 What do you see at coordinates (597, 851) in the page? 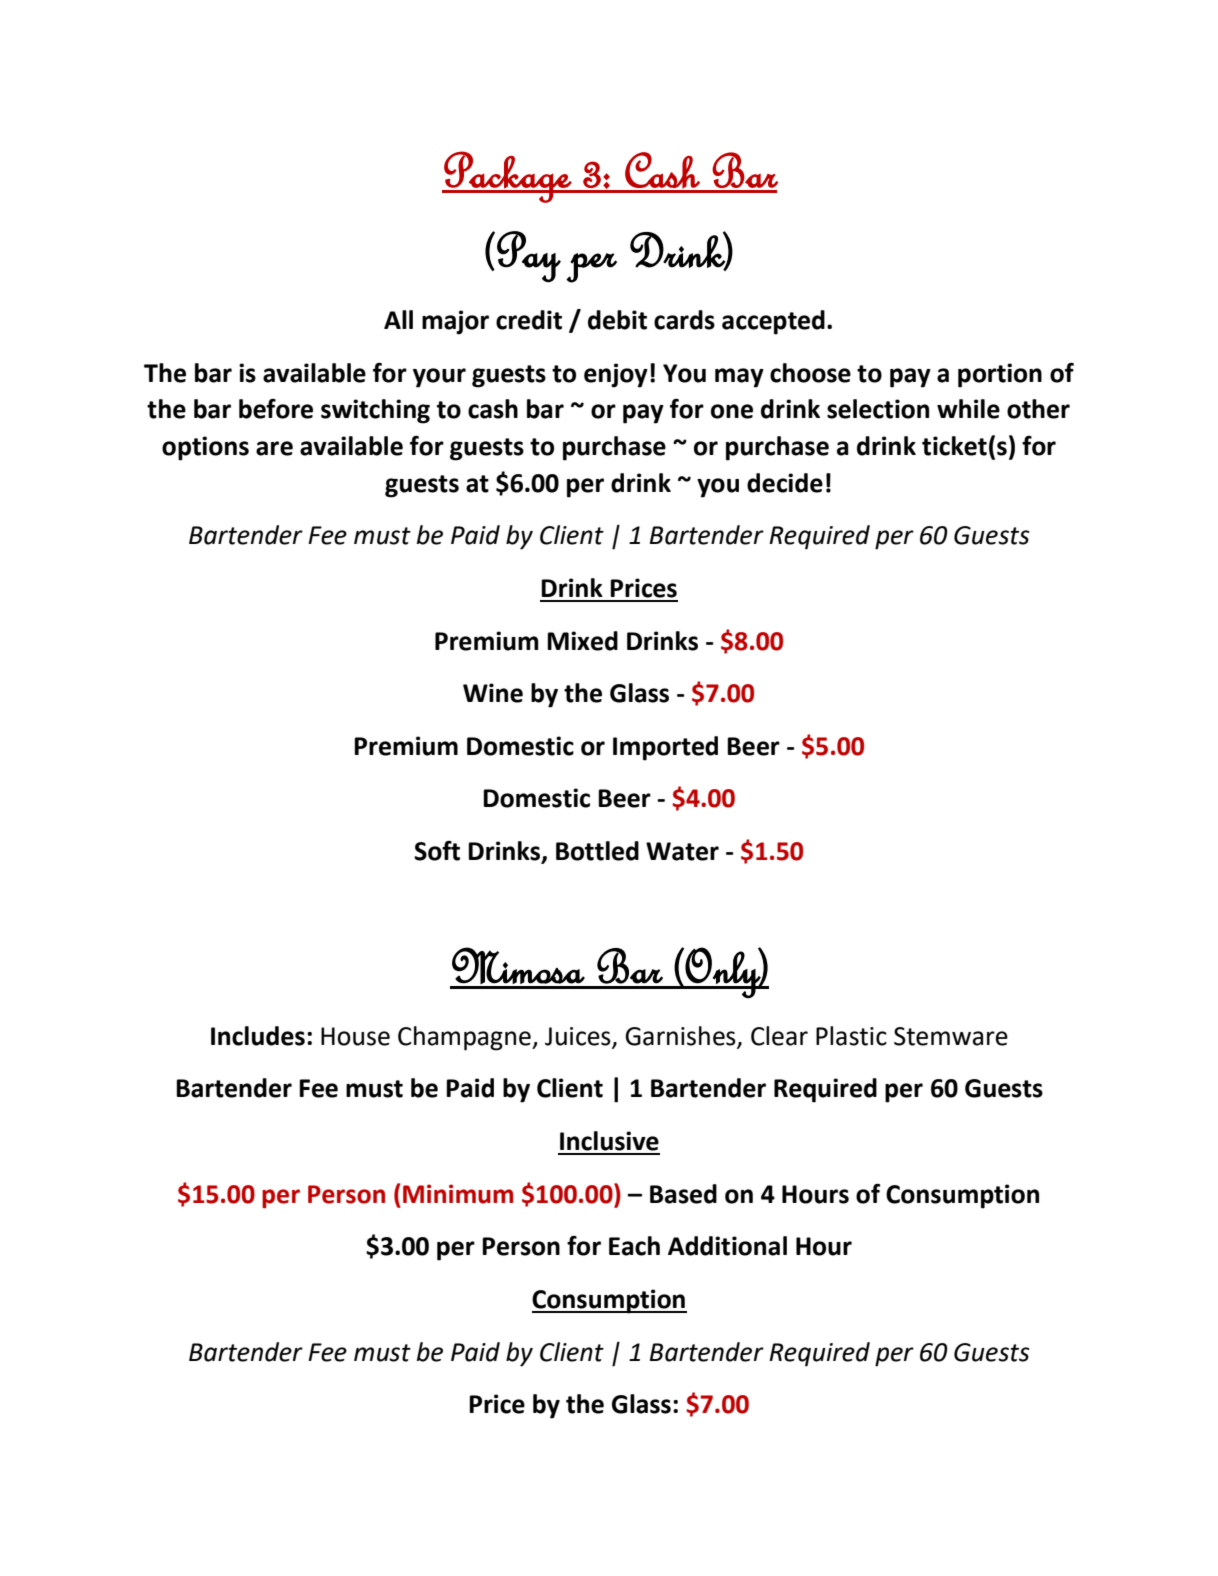
I see `Bottled` at bounding box center [597, 851].
